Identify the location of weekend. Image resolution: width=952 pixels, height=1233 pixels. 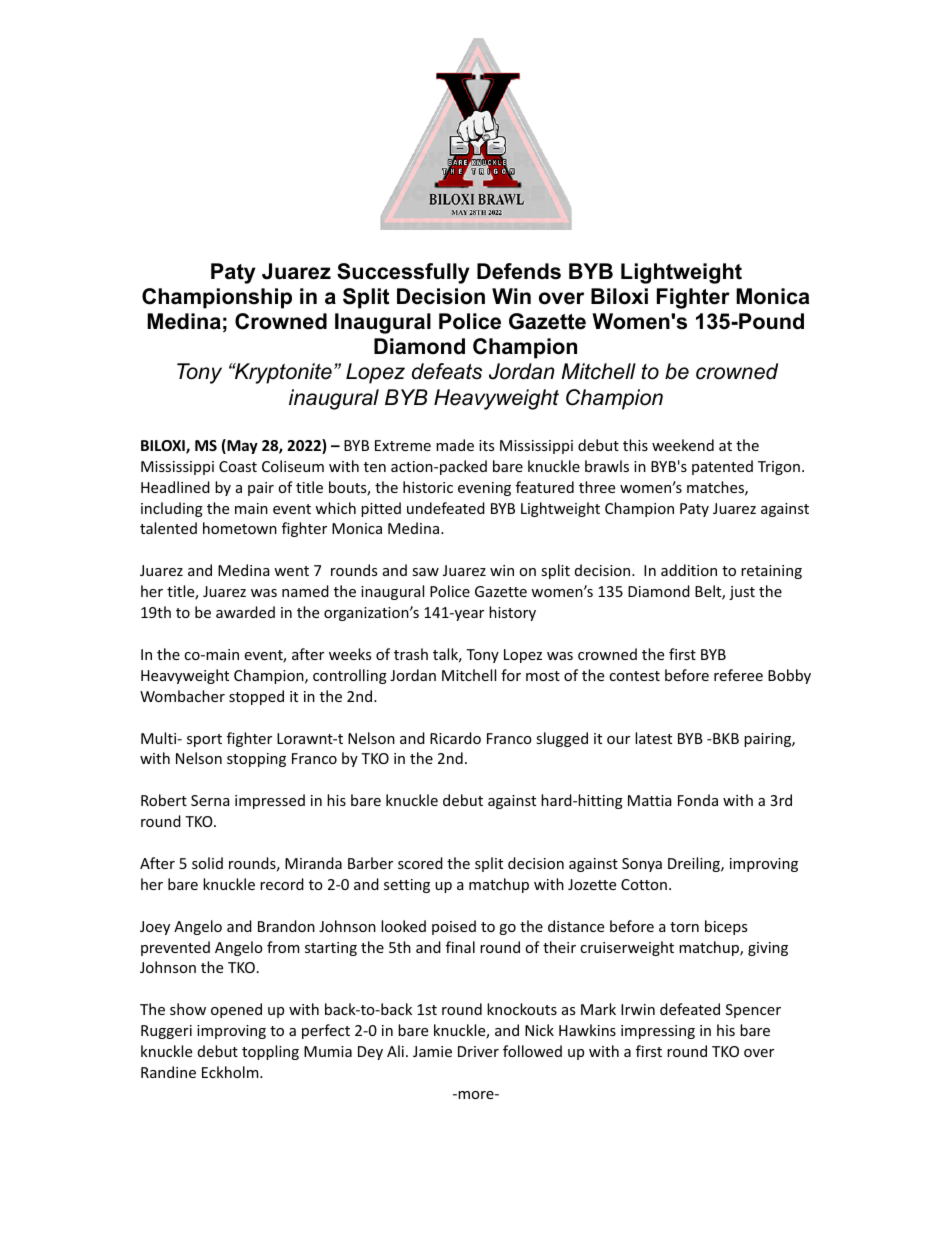
(683, 445).
